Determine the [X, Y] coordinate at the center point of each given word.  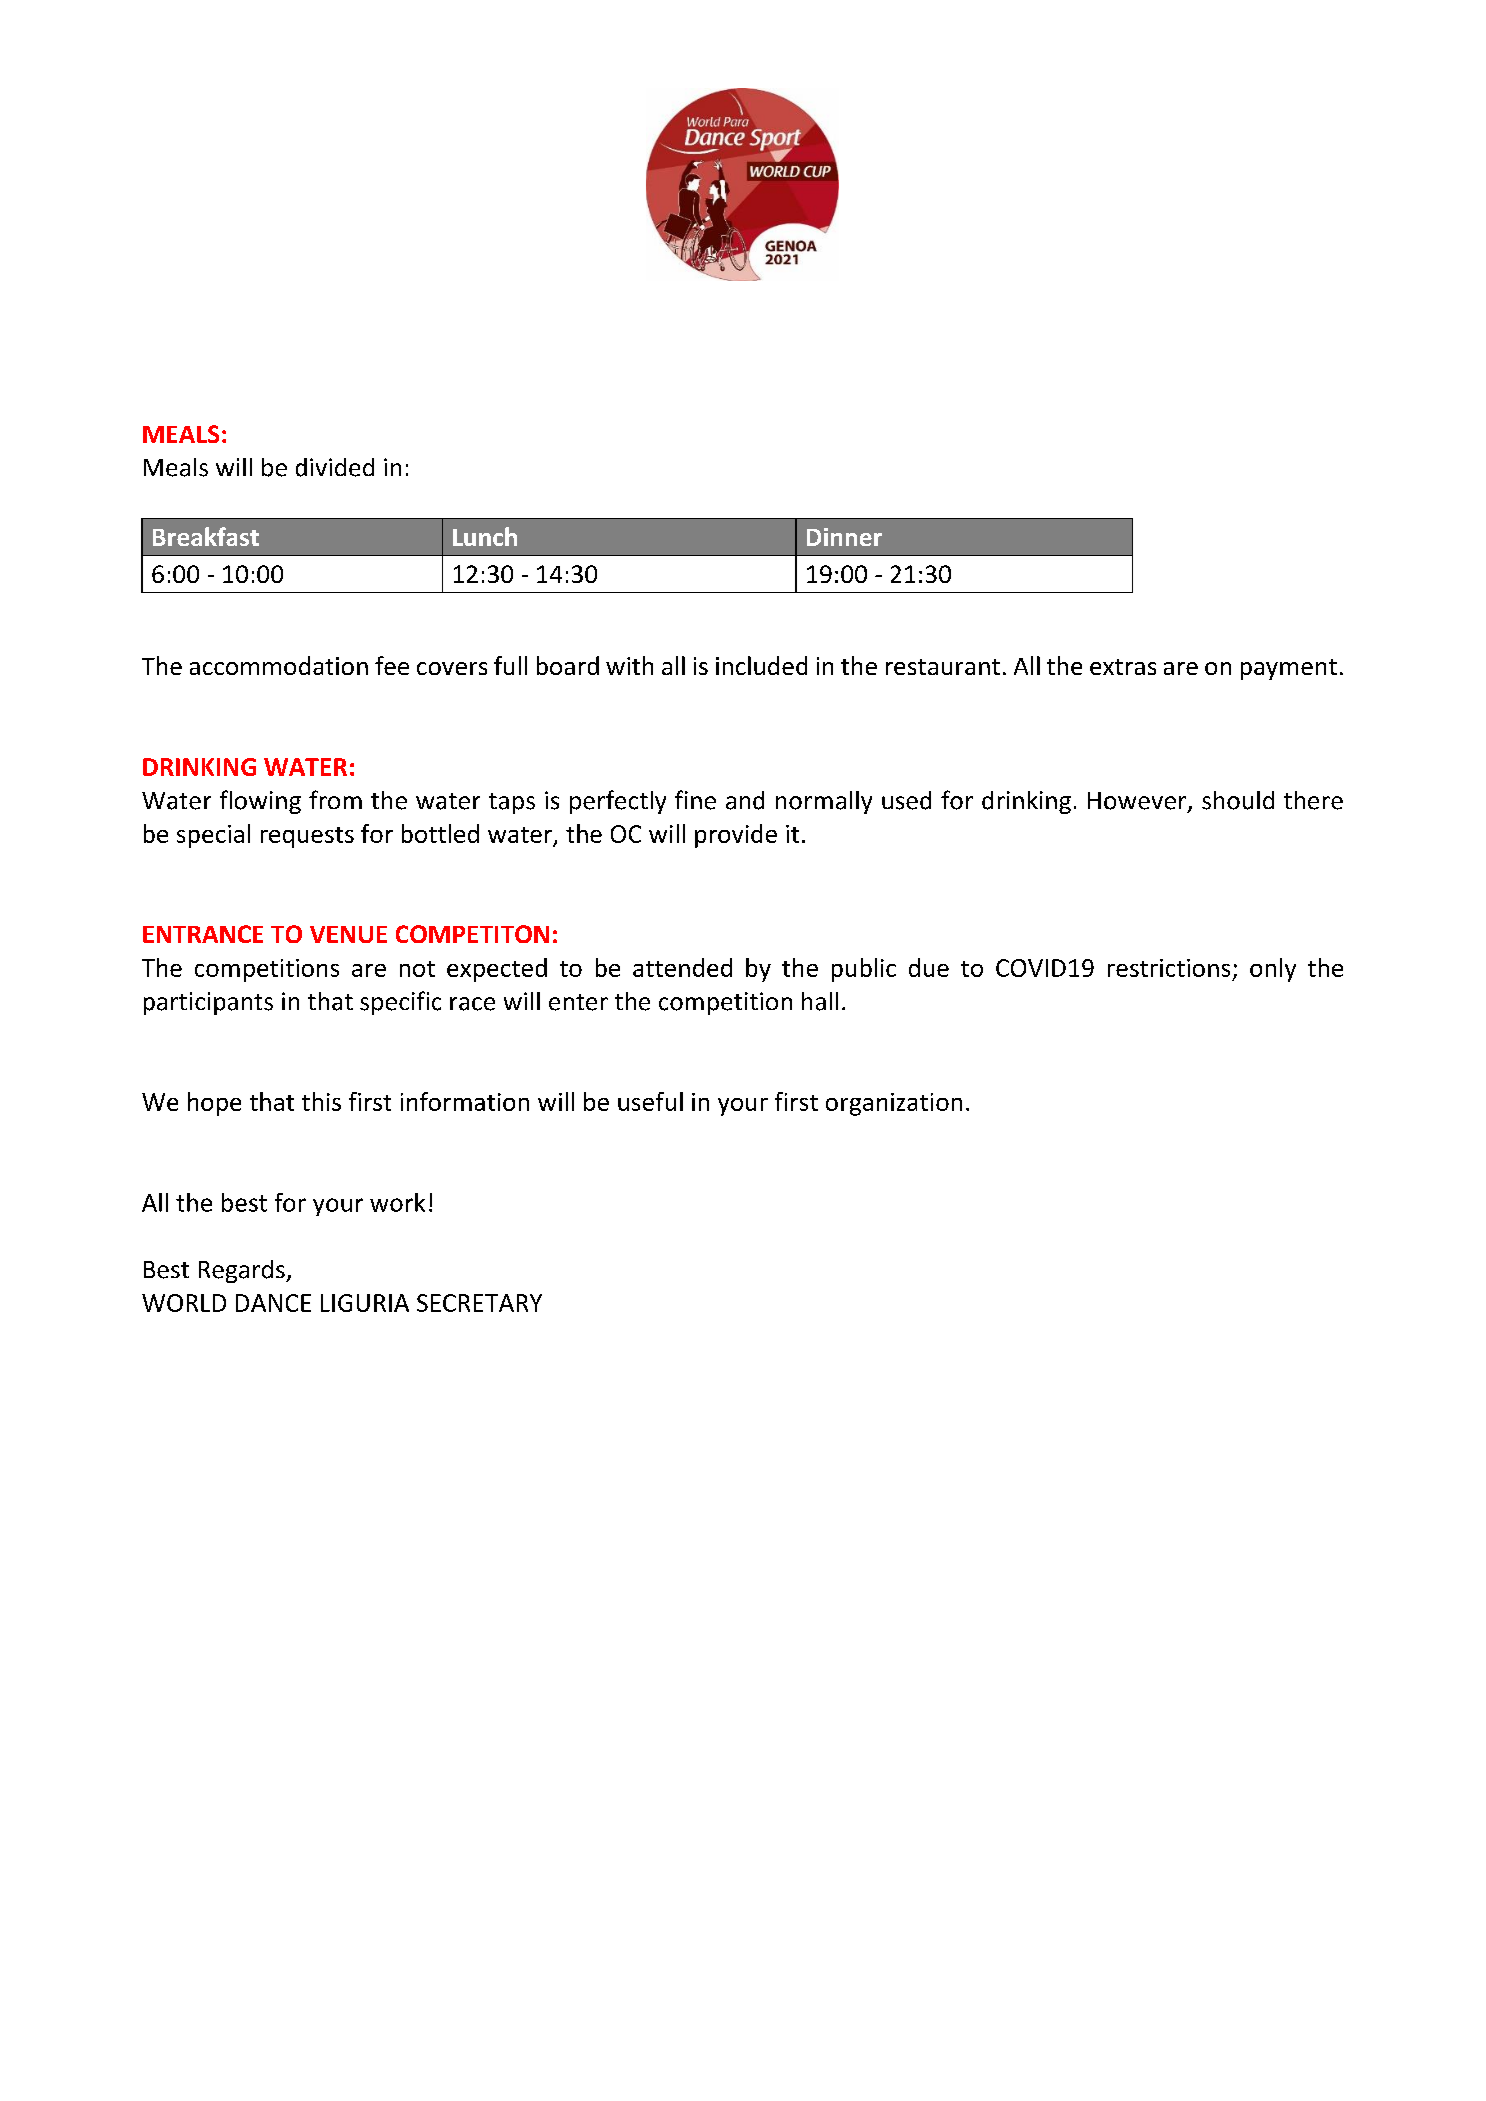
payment [1289, 669]
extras [1123, 667]
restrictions [1169, 968]
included [761, 665]
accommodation [279, 665]
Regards [243, 1271]
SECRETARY [479, 1303]
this [321, 1101]
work [397, 1202]
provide [736, 836]
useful [650, 1101]
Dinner [844, 537]
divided [335, 467]
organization [894, 1104]
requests [307, 837]
